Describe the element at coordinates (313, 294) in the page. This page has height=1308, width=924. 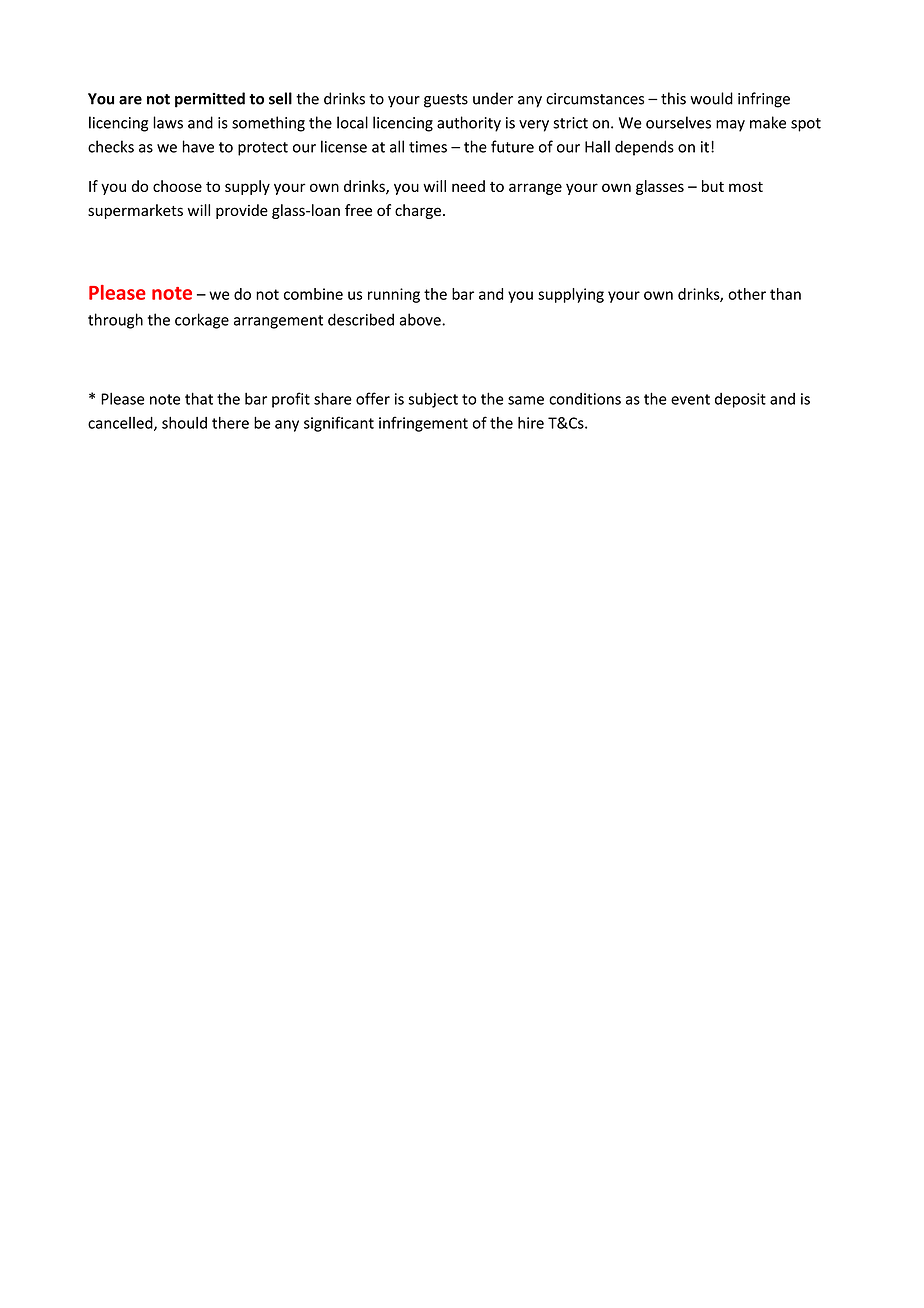
I see `combine` at that location.
